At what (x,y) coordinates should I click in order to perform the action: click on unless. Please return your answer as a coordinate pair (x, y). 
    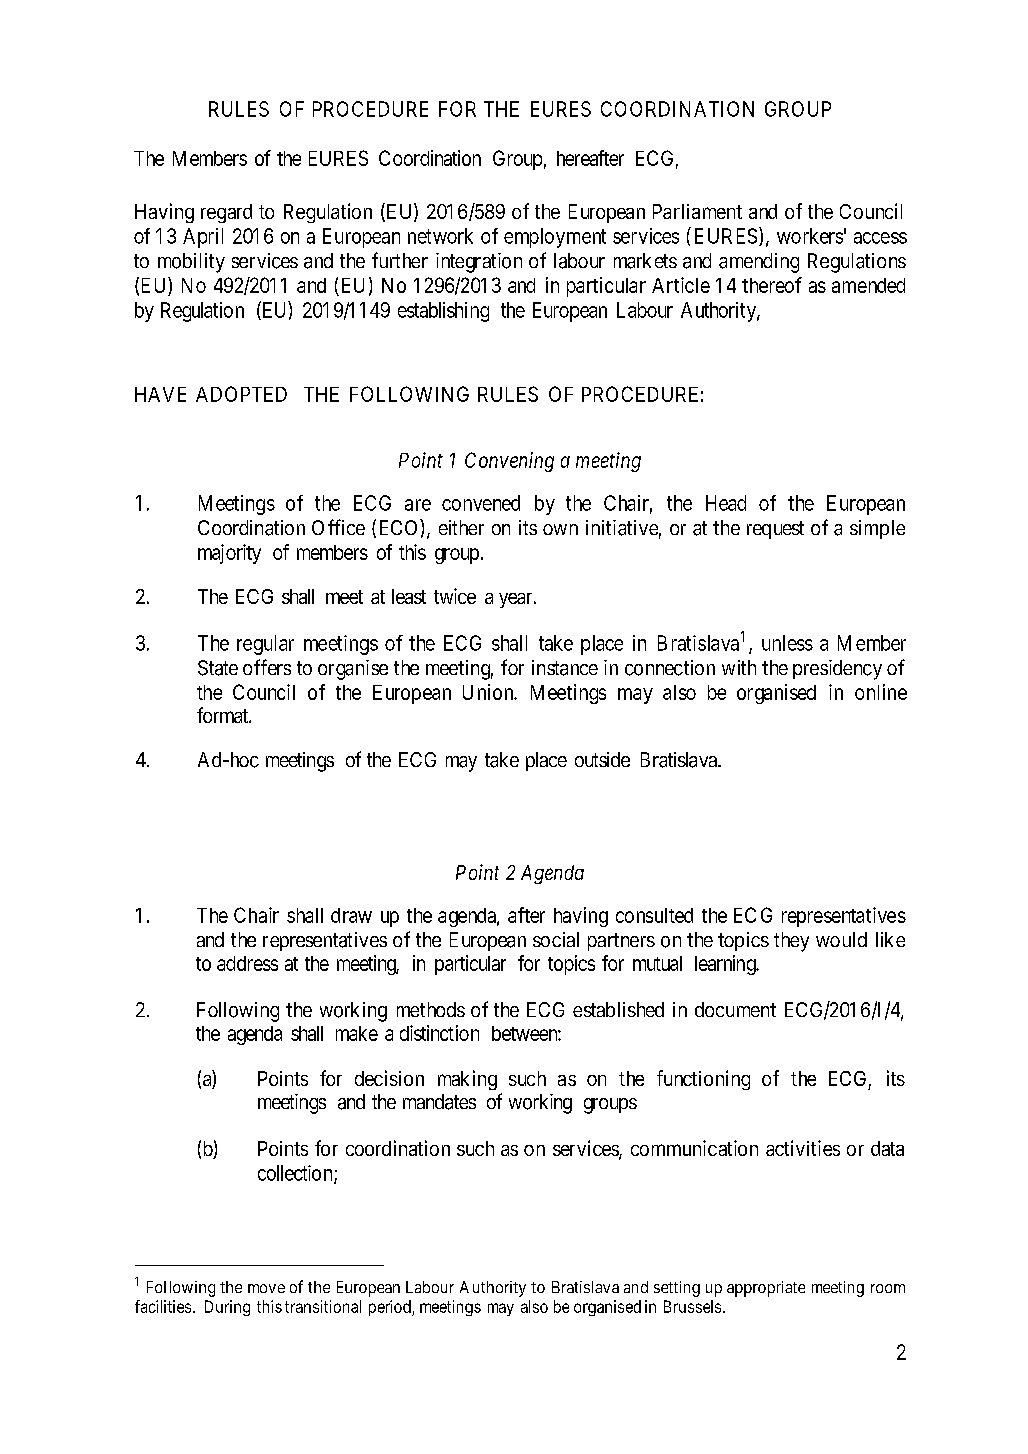
    Looking at the image, I should click on (787, 643).
